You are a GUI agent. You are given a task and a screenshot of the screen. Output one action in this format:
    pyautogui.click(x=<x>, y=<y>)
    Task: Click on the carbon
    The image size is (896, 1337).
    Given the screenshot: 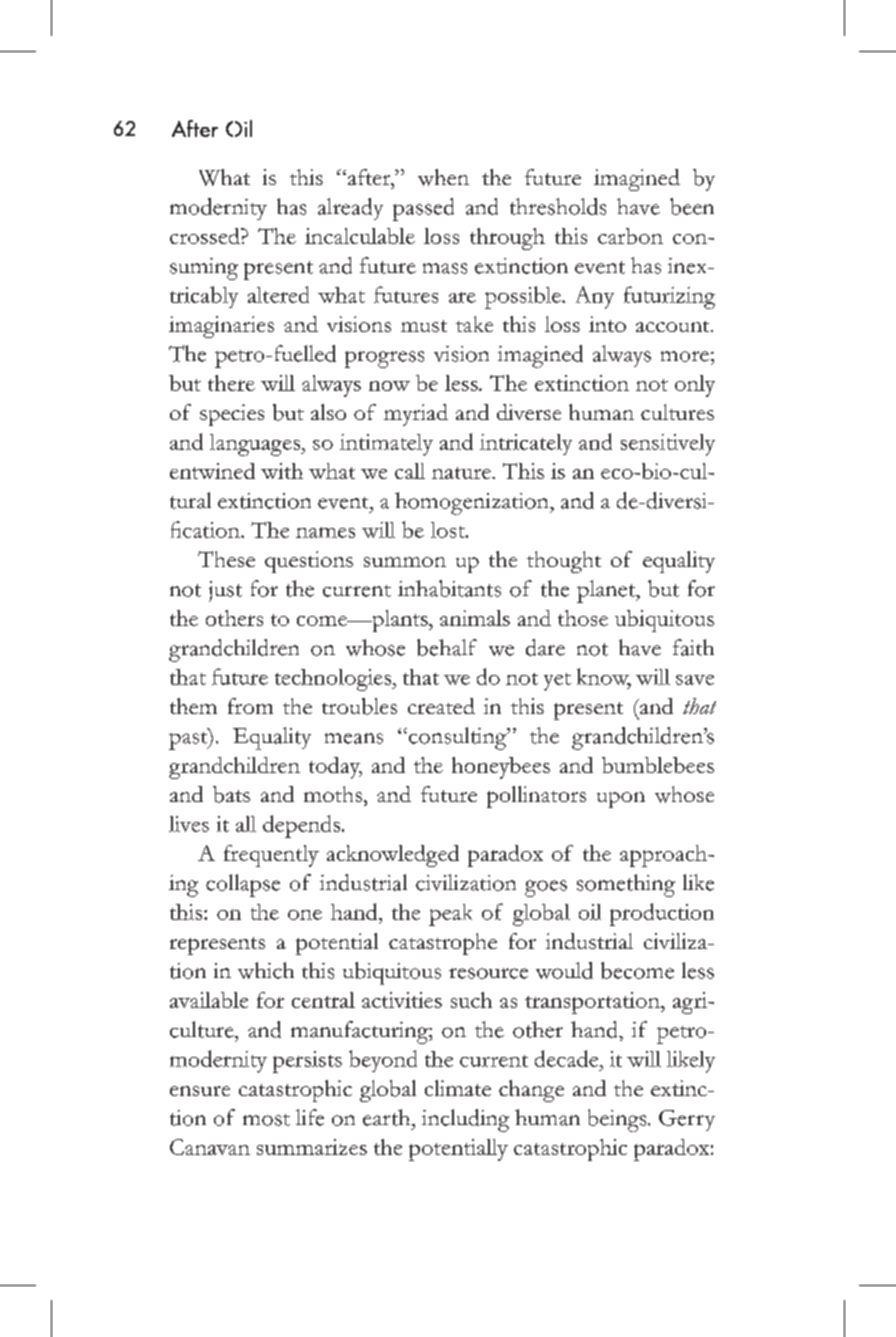 What is the action you would take?
    pyautogui.click(x=630, y=236)
